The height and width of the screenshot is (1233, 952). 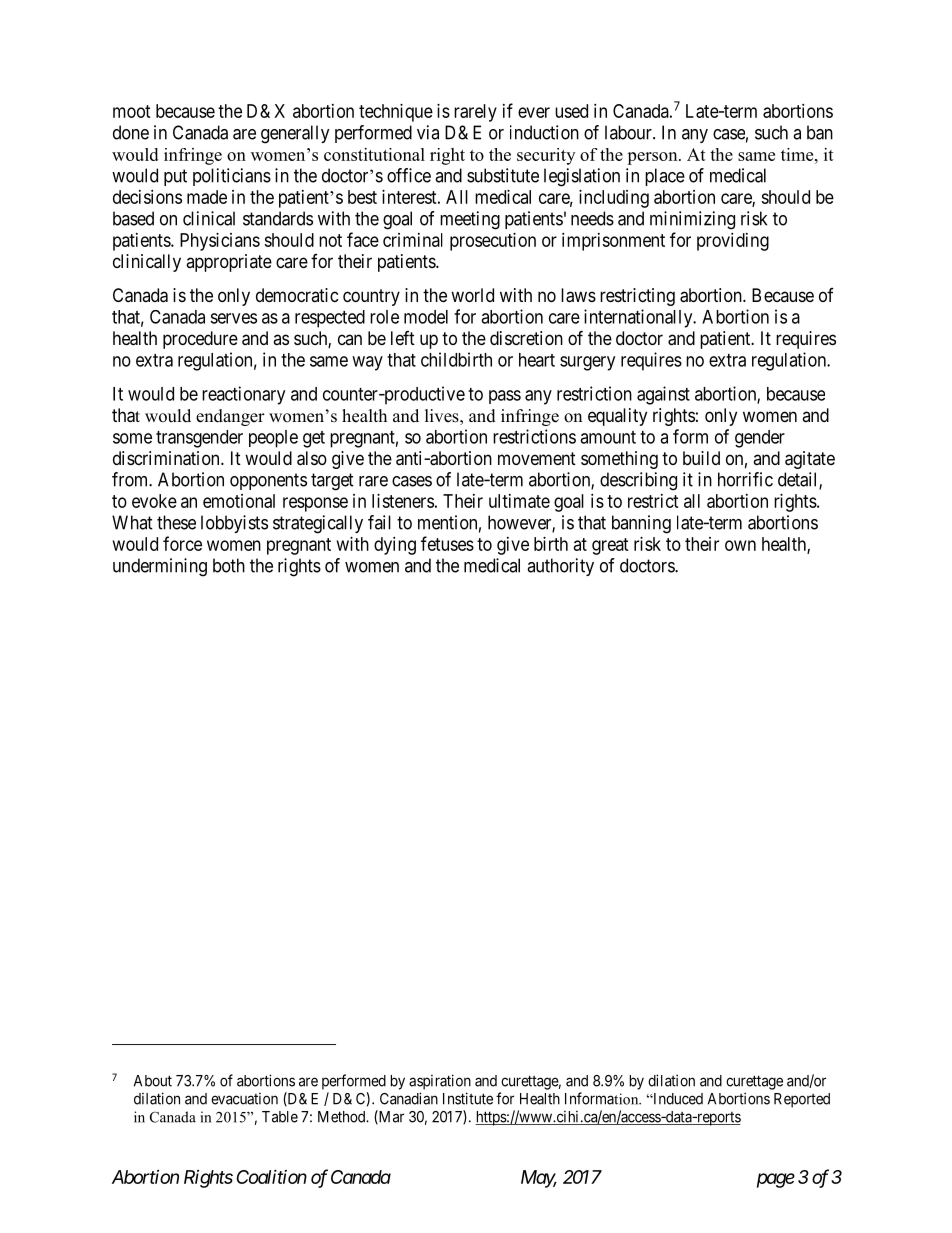 I want to click on Coalition, so click(x=271, y=1176).
